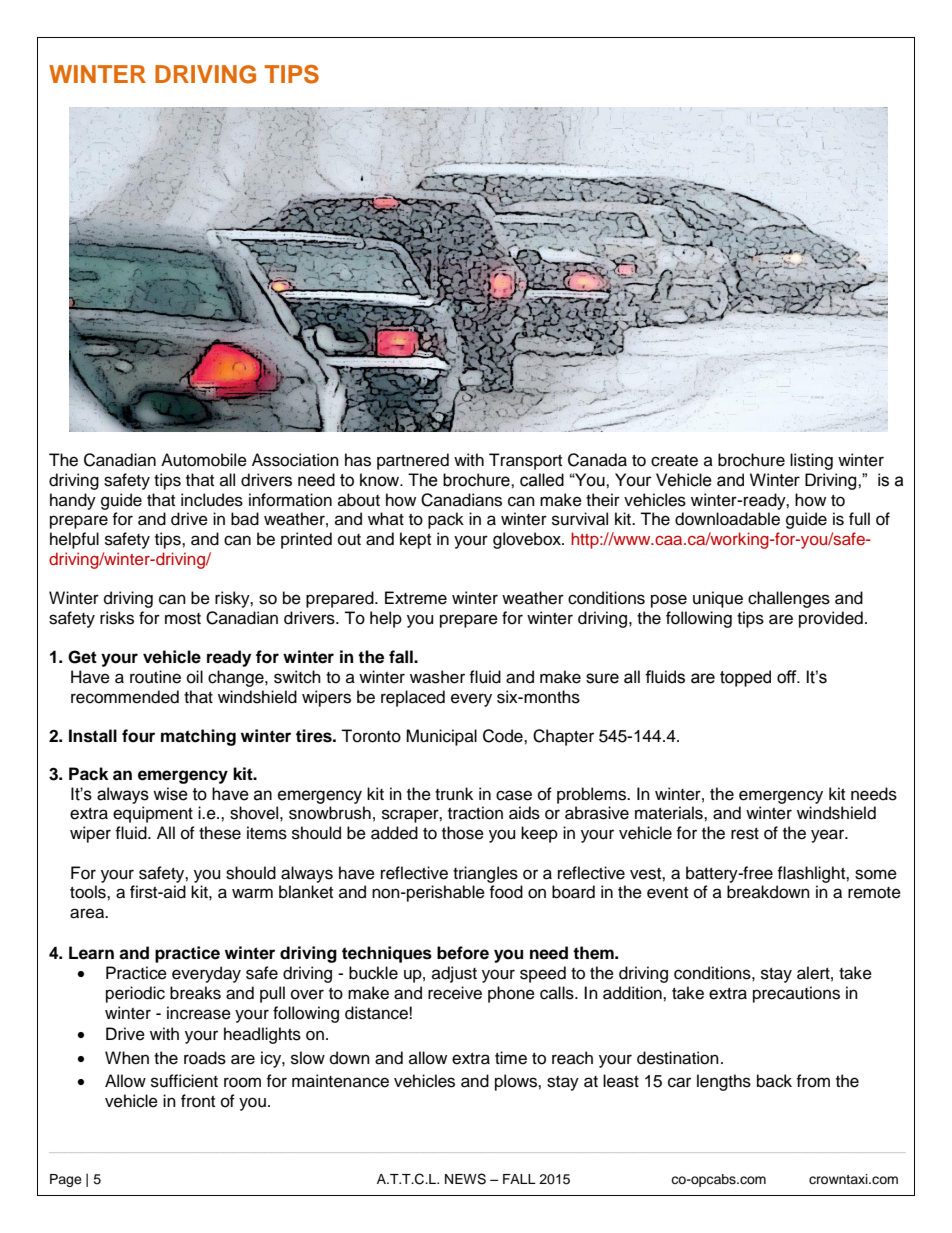  What do you see at coordinates (525, 461) in the screenshot?
I see `Transport` at bounding box center [525, 461].
